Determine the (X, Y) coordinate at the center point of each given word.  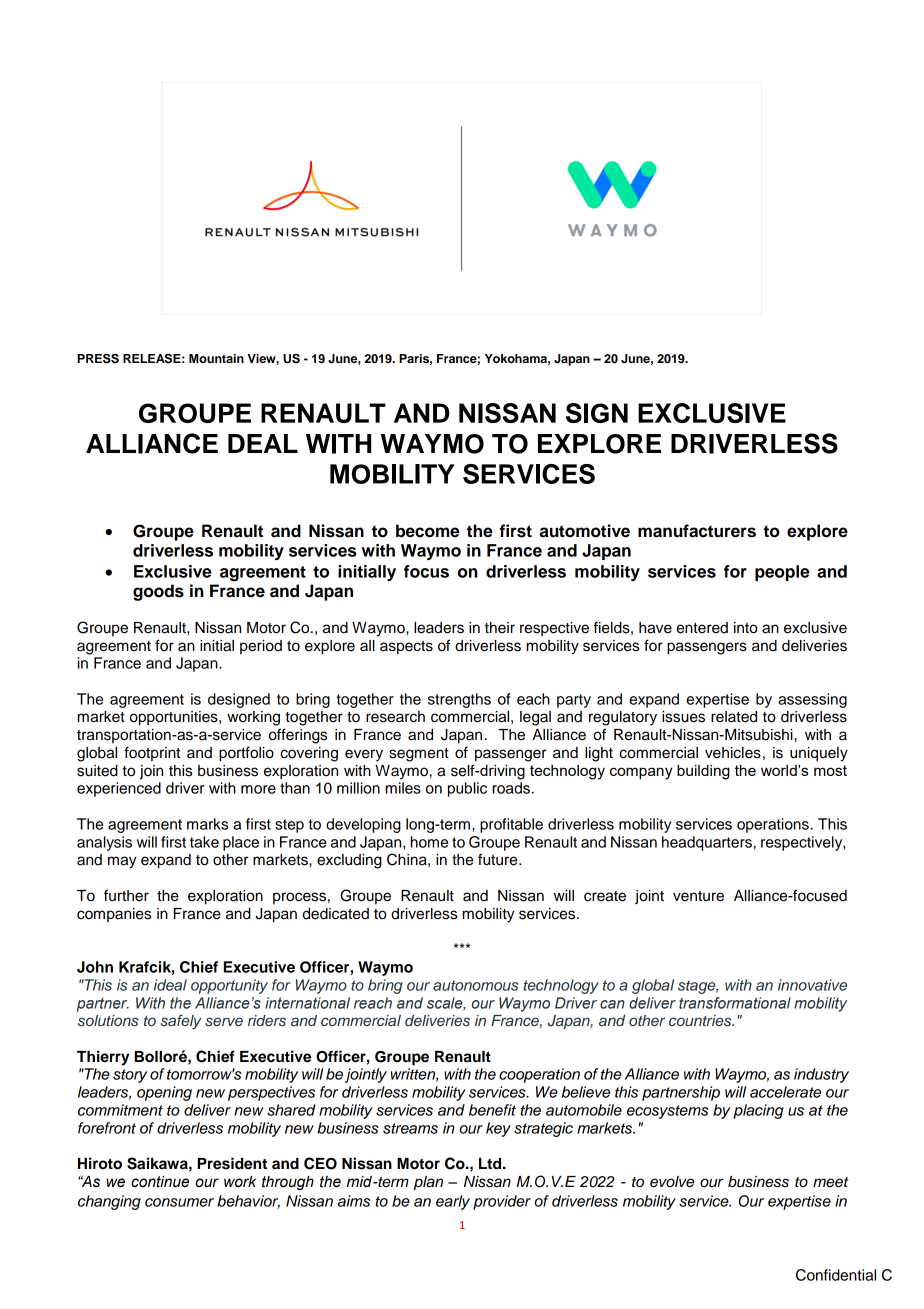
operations (773, 825)
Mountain (216, 358)
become (428, 531)
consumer (179, 1202)
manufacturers (697, 531)
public (467, 789)
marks (207, 824)
